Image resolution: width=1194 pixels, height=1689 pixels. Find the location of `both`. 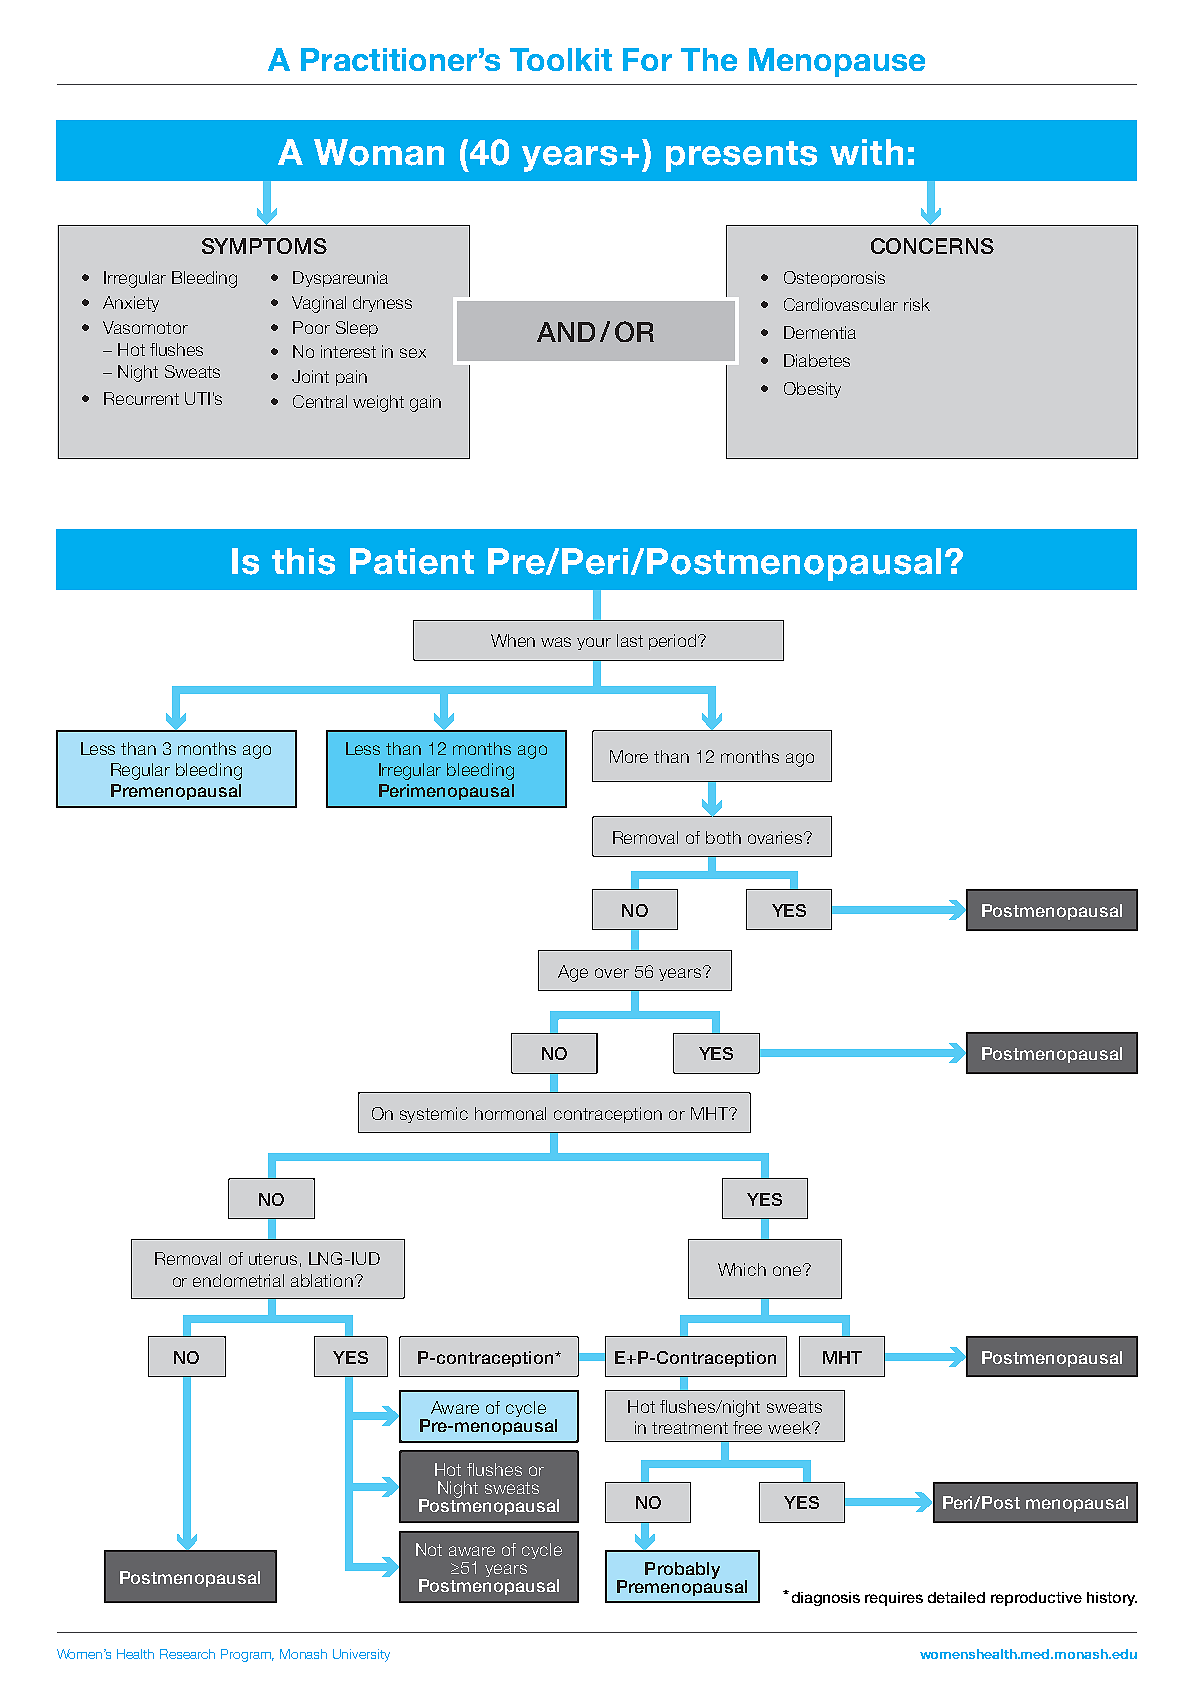

both is located at coordinates (723, 837).
